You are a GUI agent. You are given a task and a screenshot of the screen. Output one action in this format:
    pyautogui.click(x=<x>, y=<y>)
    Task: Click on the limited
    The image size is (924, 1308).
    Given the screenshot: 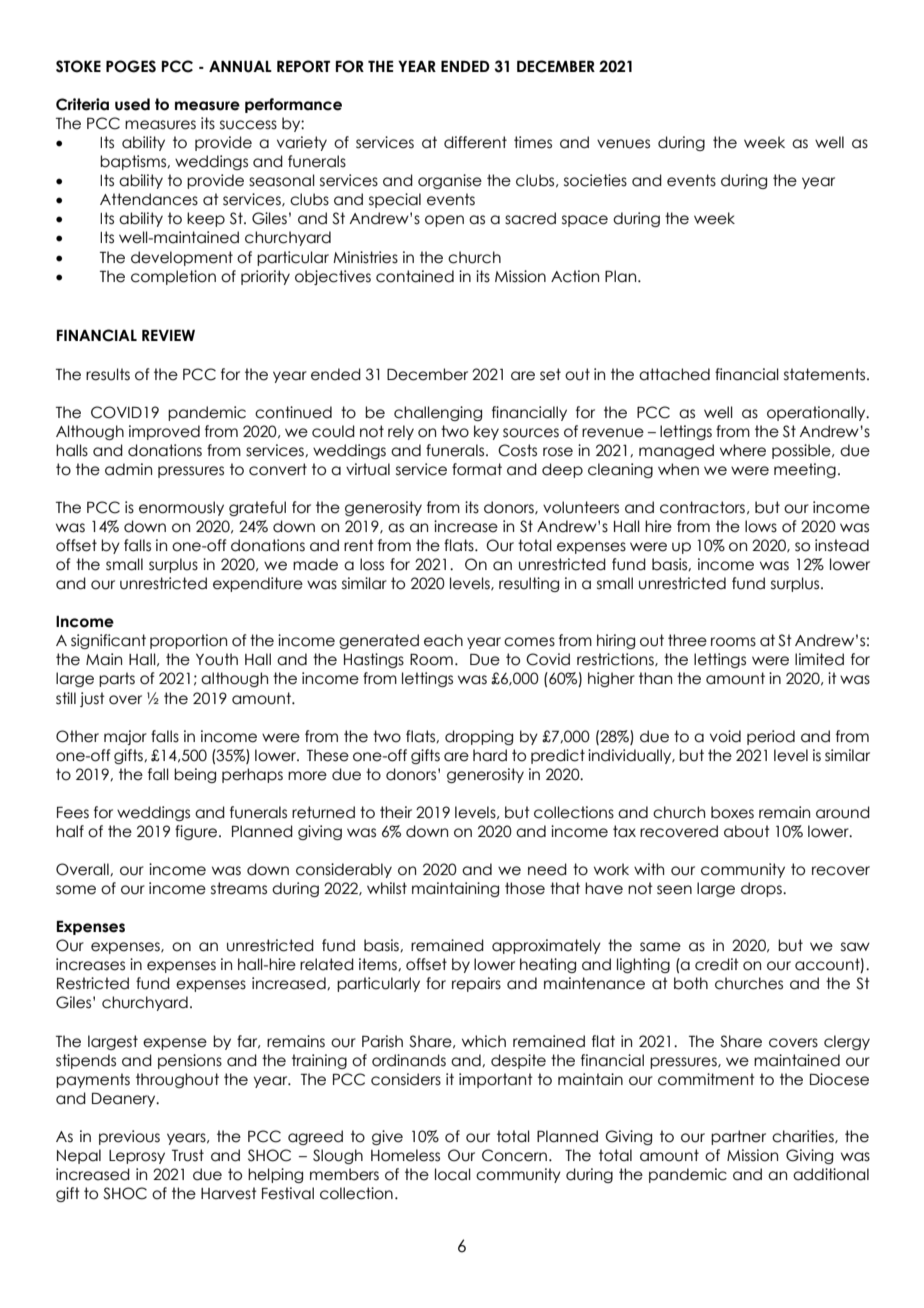 What is the action you would take?
    pyautogui.click(x=819, y=659)
